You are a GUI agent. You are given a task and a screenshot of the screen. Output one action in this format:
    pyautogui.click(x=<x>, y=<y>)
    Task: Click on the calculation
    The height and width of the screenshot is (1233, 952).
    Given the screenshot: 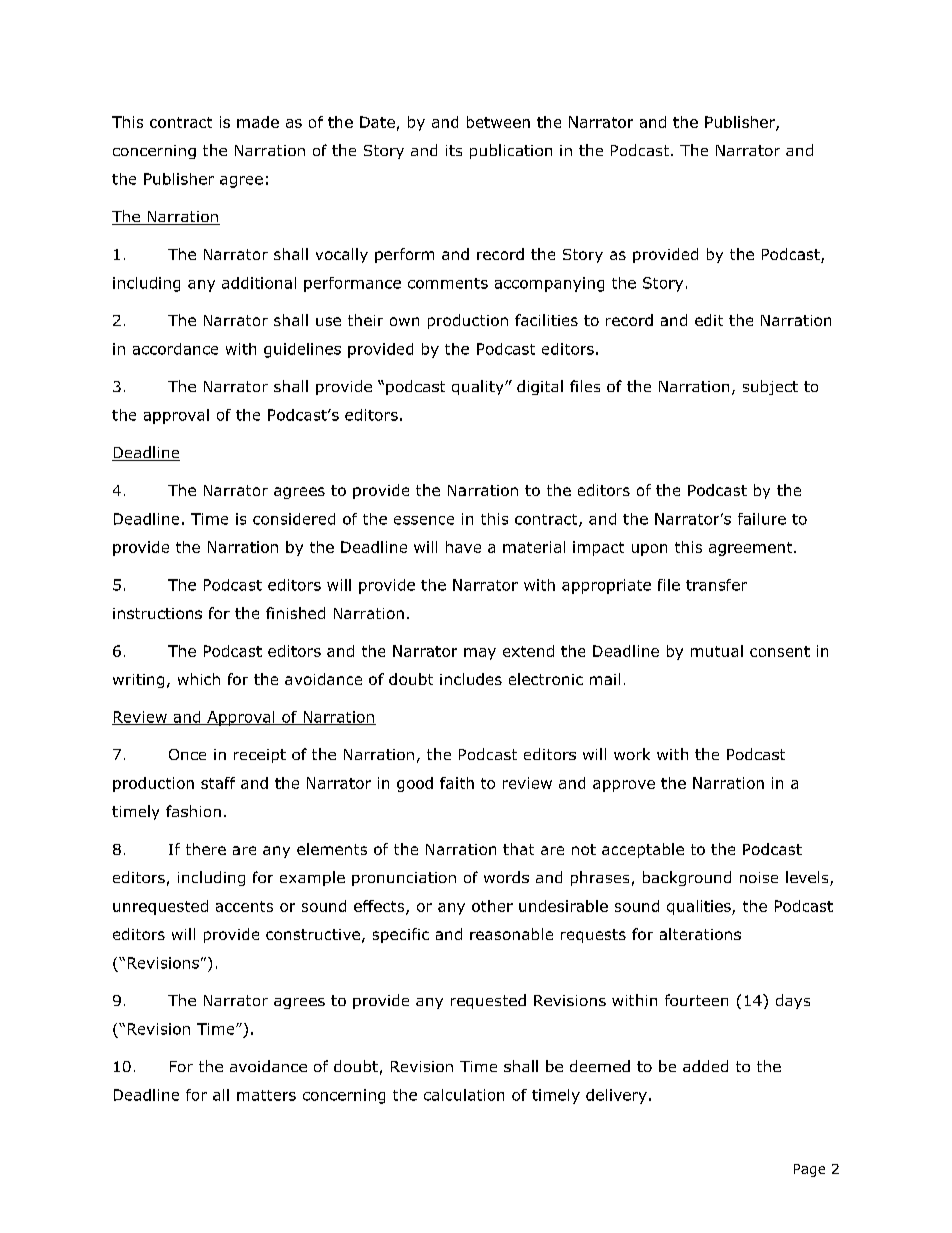 What is the action you would take?
    pyautogui.click(x=464, y=1095)
